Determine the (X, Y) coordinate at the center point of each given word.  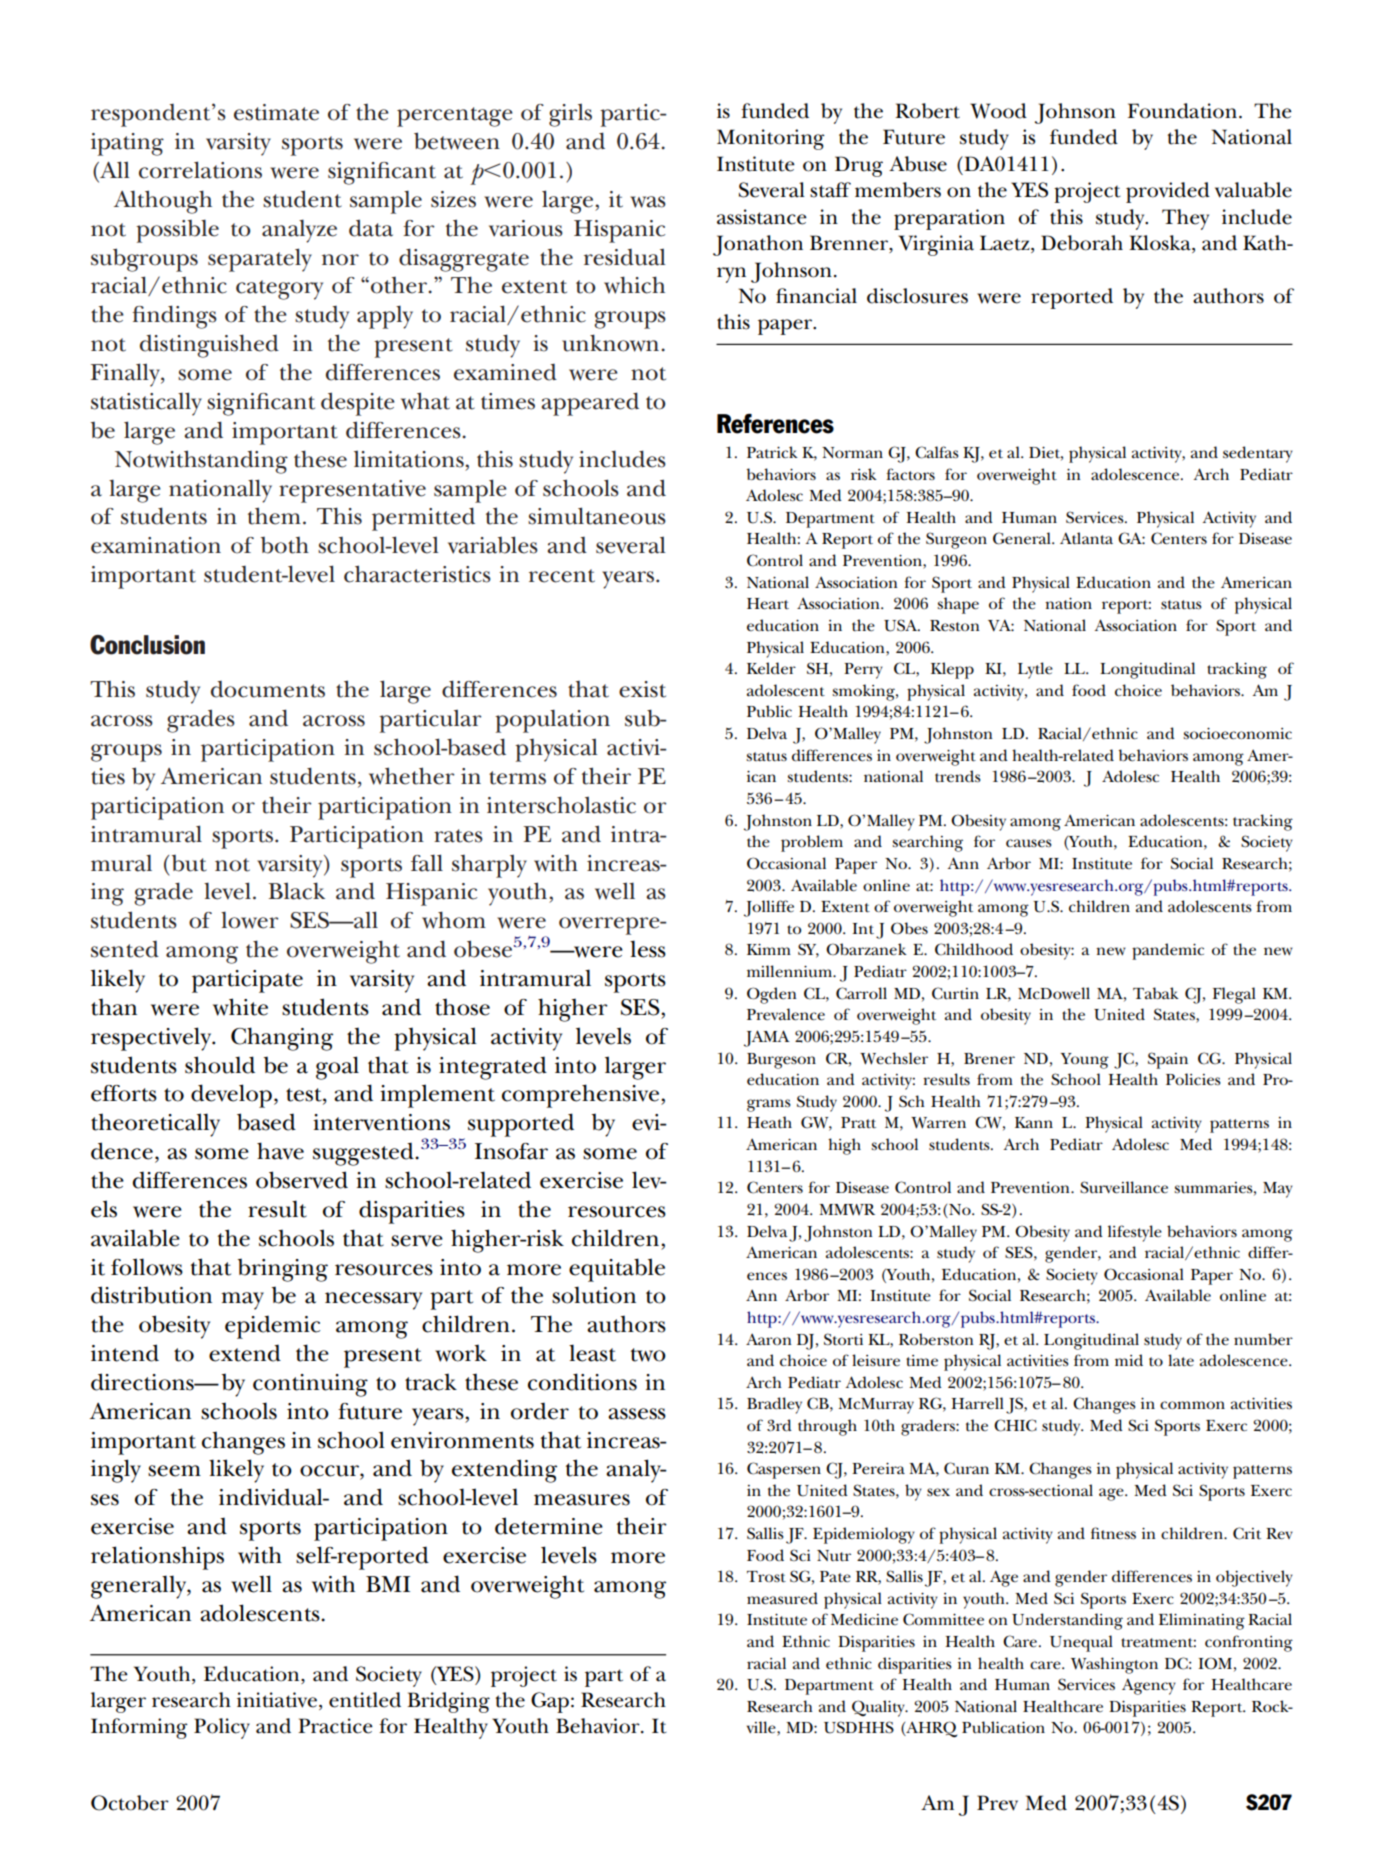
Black (296, 891)
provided (1168, 192)
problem (812, 843)
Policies (1193, 1079)
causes (1029, 843)
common (1192, 1405)
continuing (310, 1385)
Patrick (772, 452)
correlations (200, 170)
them (274, 516)
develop (231, 1096)
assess (637, 1414)
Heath (769, 1122)
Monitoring (771, 139)
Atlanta (1086, 538)
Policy (222, 1728)
